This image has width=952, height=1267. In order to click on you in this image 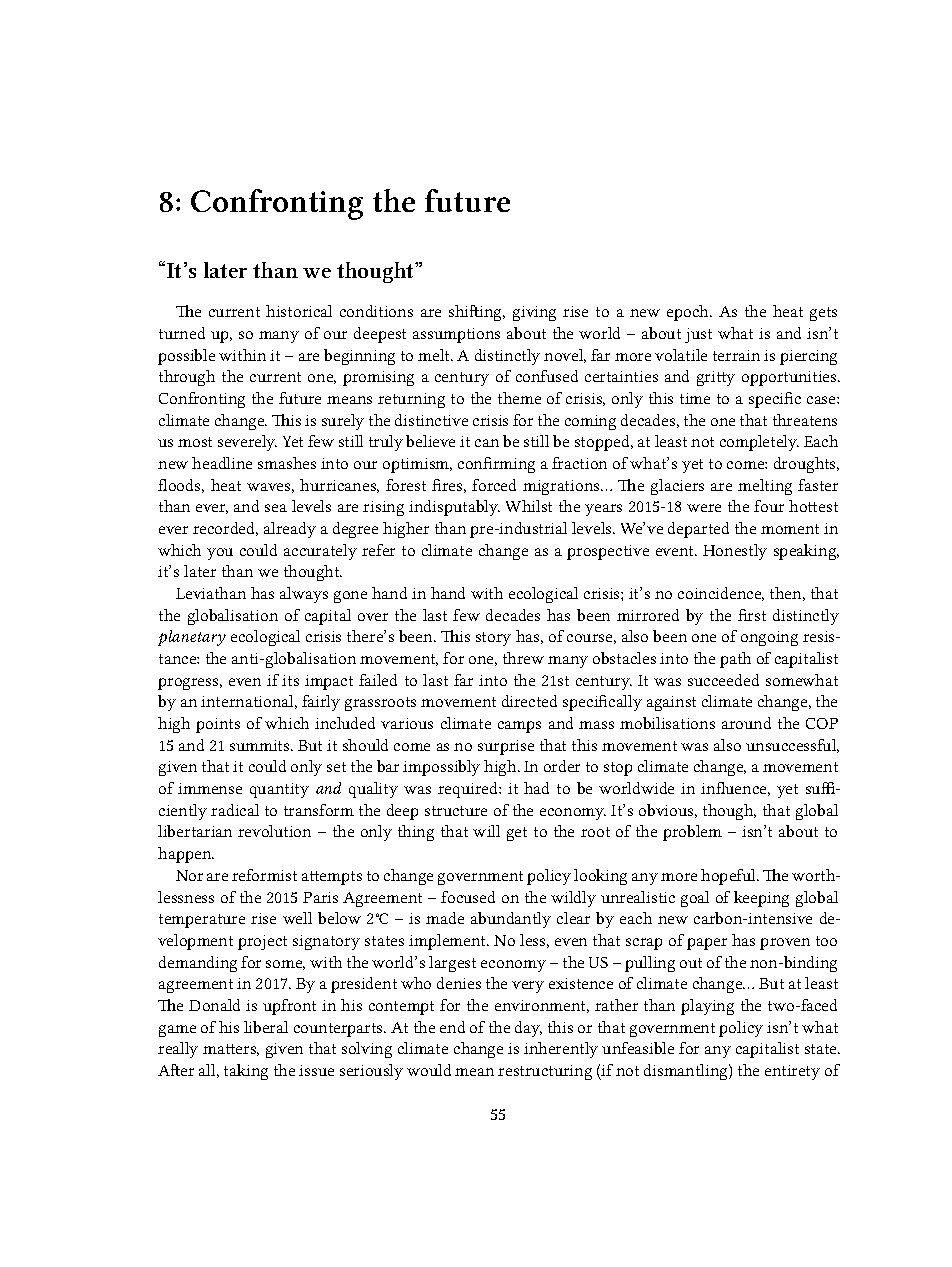, I will do `click(220, 554)`.
